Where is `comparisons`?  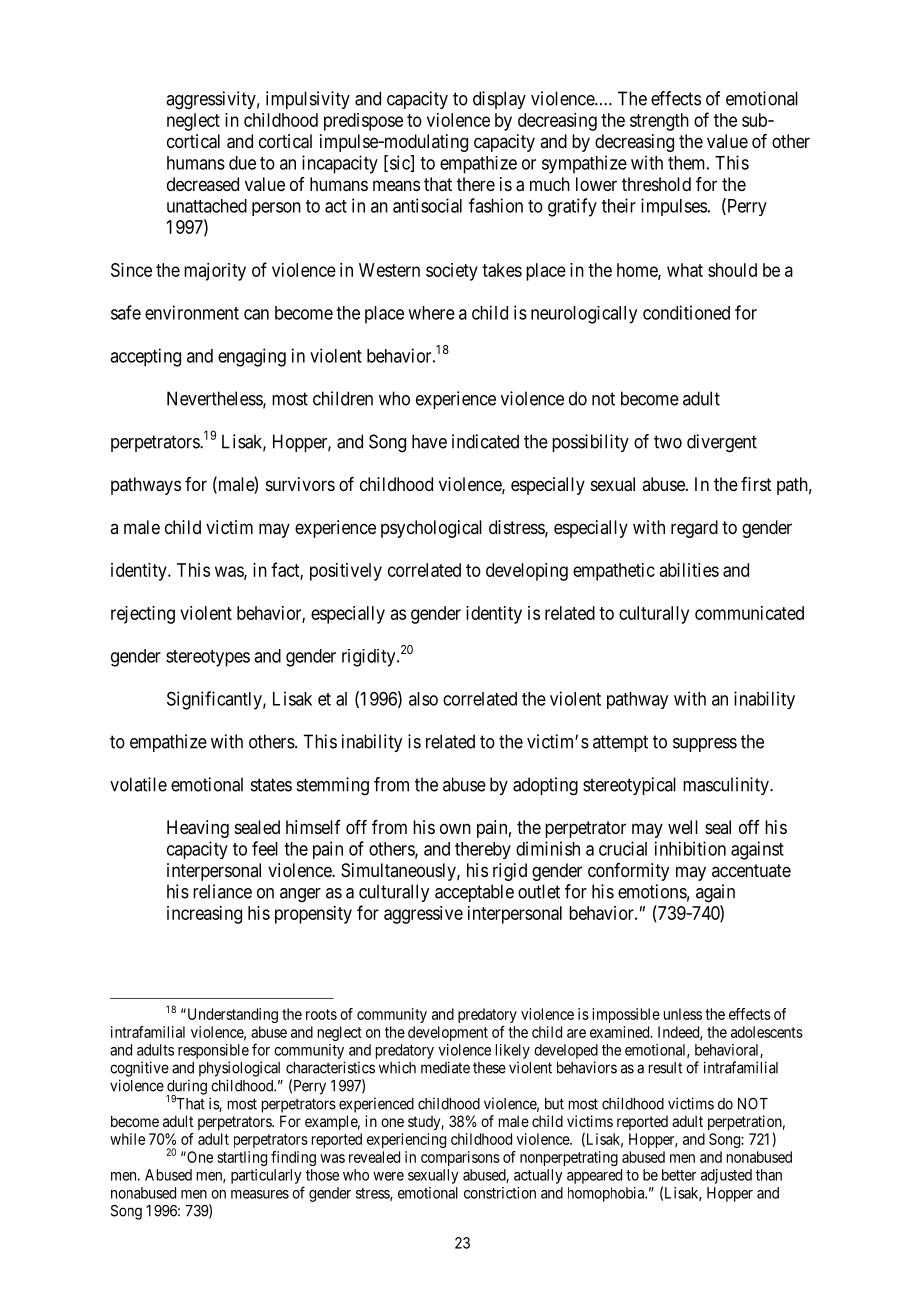
comparisons is located at coordinates (460, 1158).
